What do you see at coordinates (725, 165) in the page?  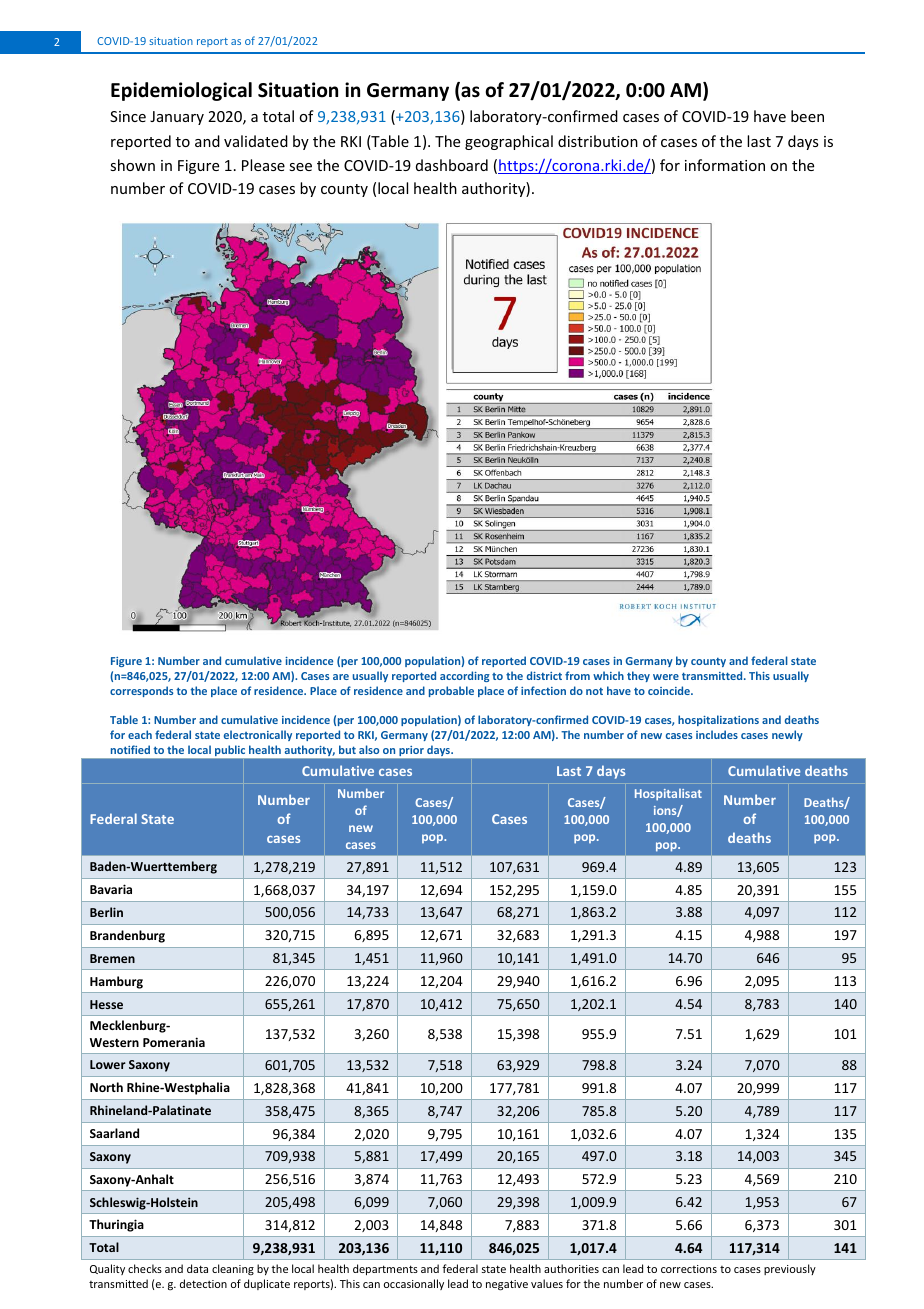 I see `information` at bounding box center [725, 165].
